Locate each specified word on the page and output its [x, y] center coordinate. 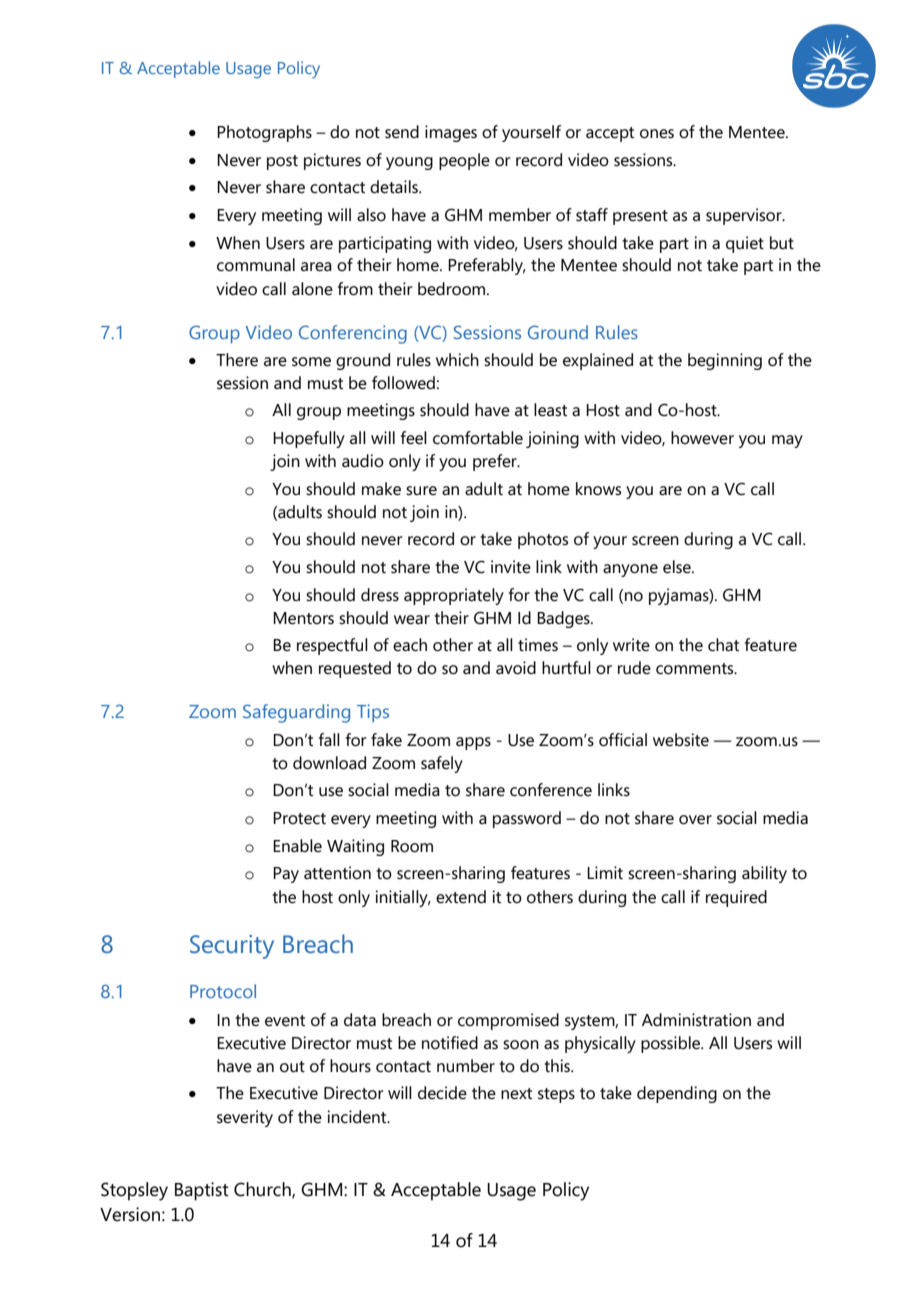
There [237, 360]
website [681, 740]
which [457, 359]
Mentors [303, 618]
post [282, 162]
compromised [508, 1021]
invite [511, 567]
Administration [696, 1020]
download [329, 763]
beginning [725, 361]
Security [232, 947]
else [678, 567]
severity [245, 1118]
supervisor [745, 216]
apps [473, 743]
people [464, 161]
